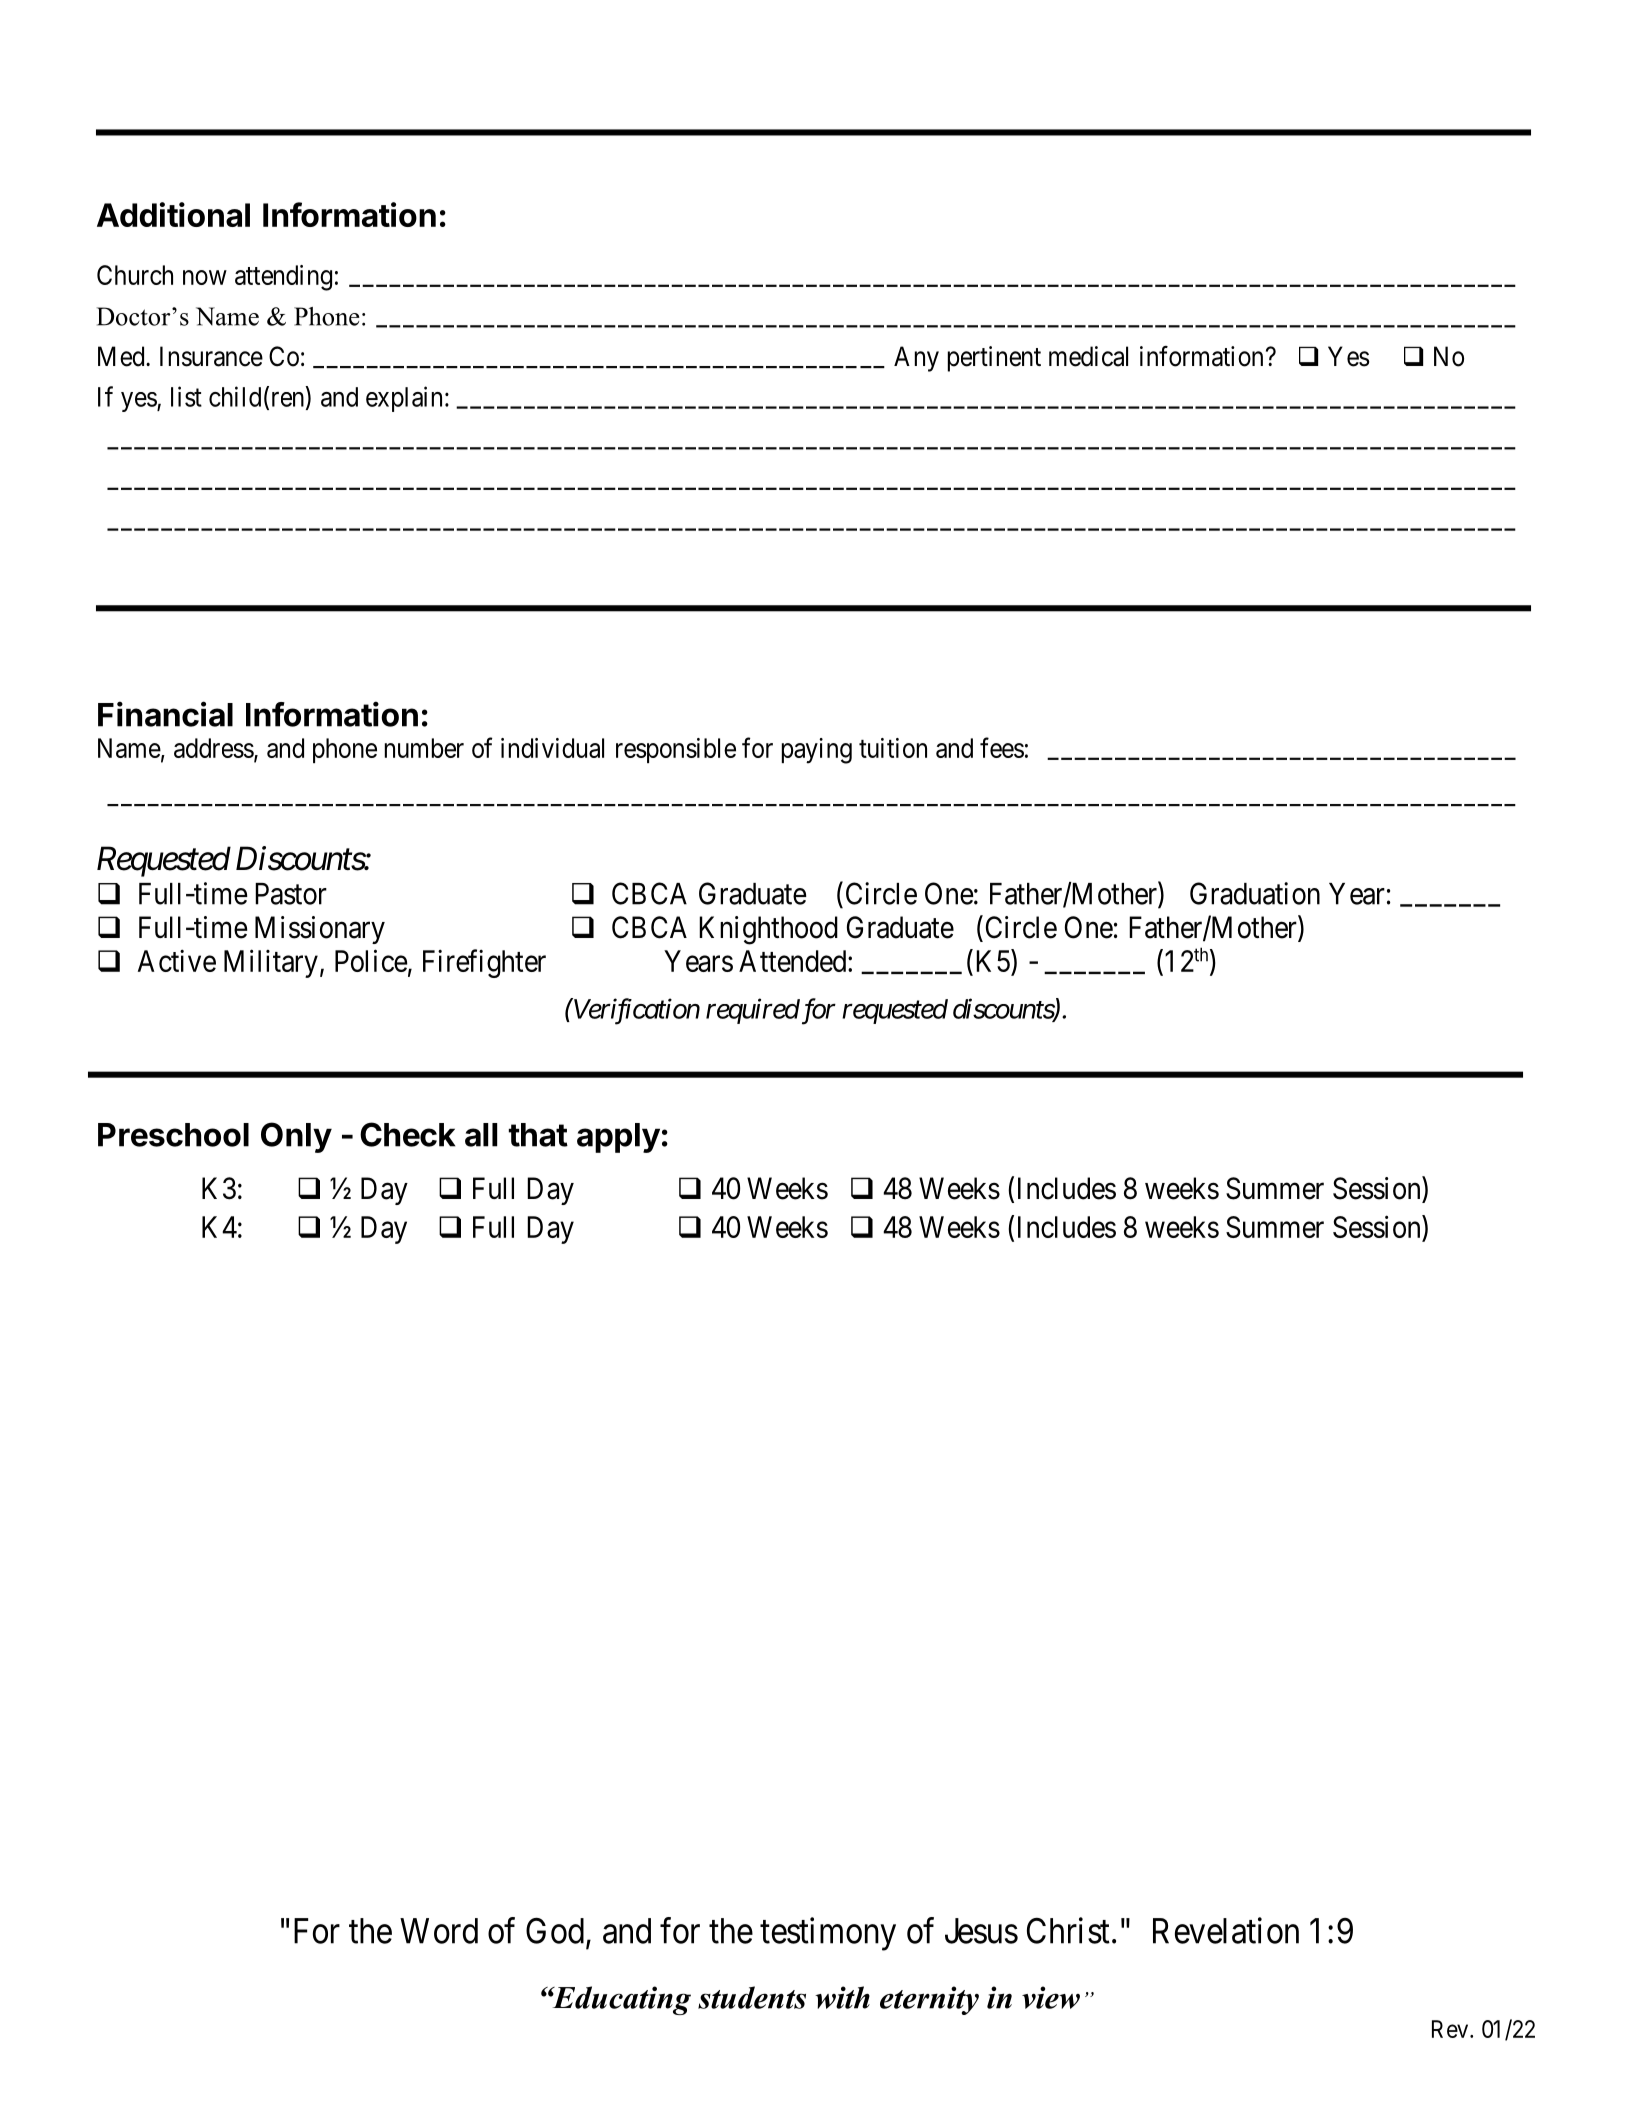 The width and height of the screenshot is (1631, 2111). I want to click on Christ, so click(1068, 1930).
